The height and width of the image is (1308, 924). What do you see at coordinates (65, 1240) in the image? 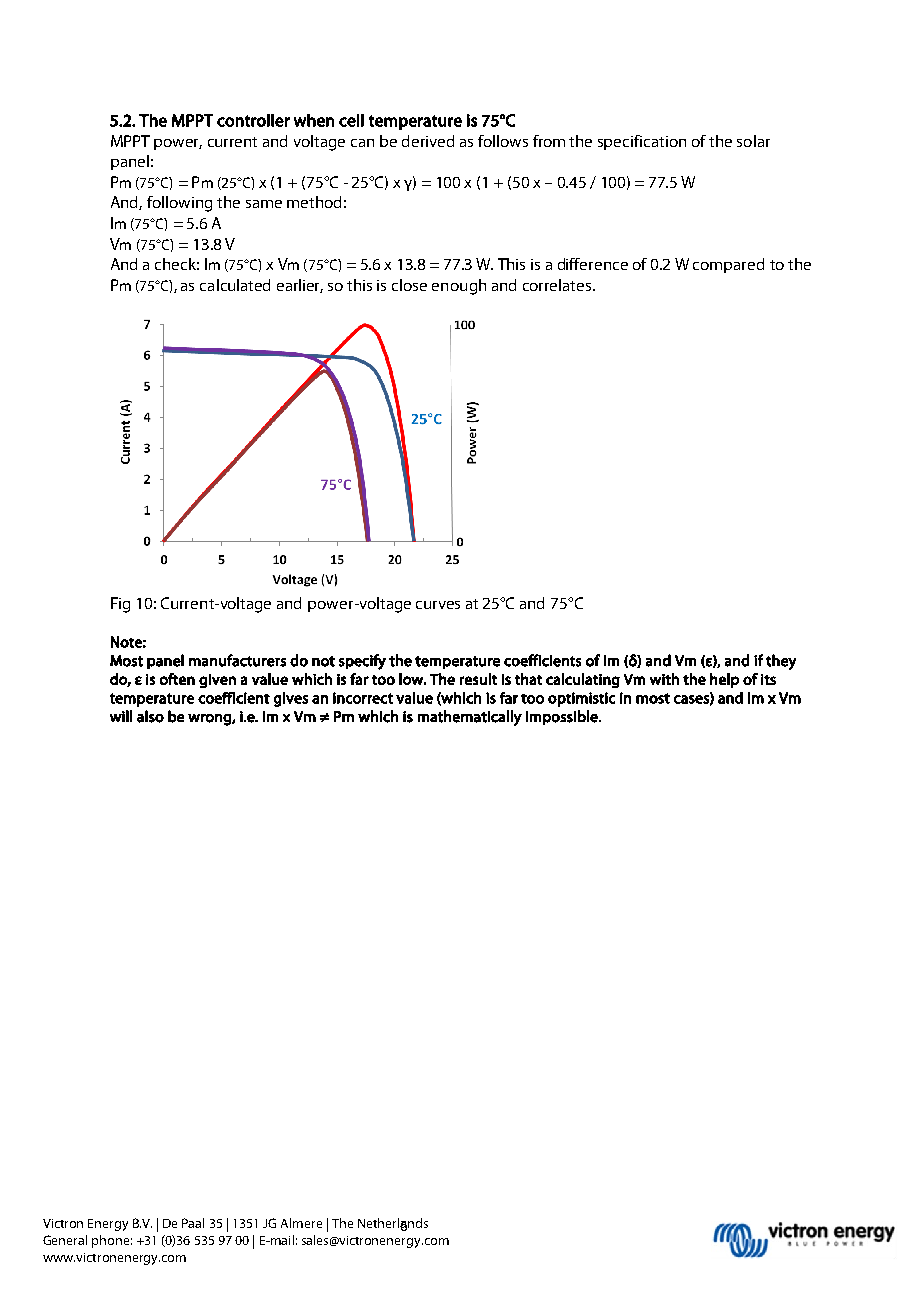
I see `General` at bounding box center [65, 1240].
